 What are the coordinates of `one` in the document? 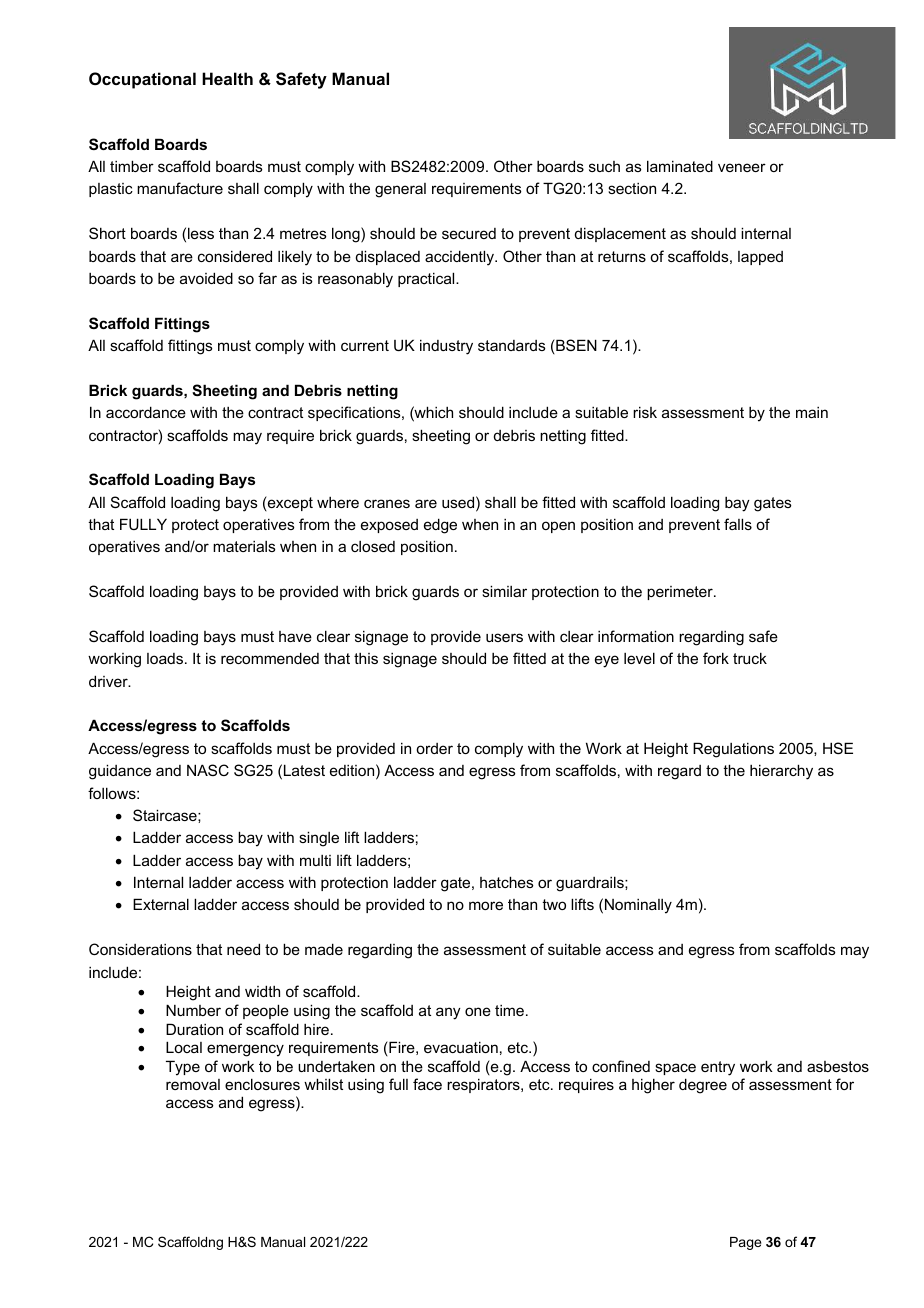 It's located at (478, 1011).
